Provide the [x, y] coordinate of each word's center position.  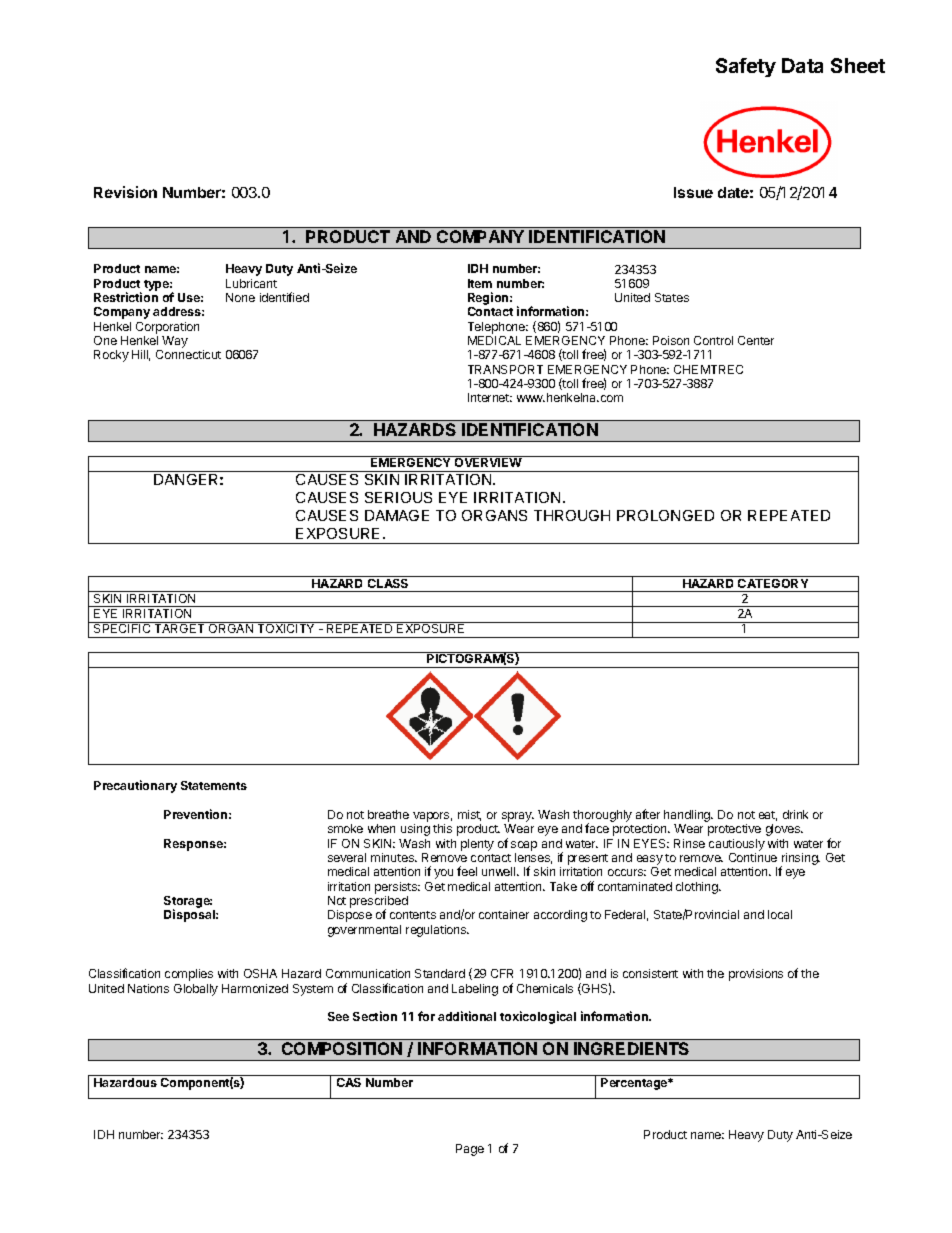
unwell [500, 871]
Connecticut [188, 354]
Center [756, 340]
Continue [753, 857]
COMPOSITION [342, 1048]
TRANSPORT [505, 369]
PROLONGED [665, 515]
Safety [746, 67]
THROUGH [572, 515]
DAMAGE [397, 515]
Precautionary [135, 786]
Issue [693, 192]
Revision [125, 192]
